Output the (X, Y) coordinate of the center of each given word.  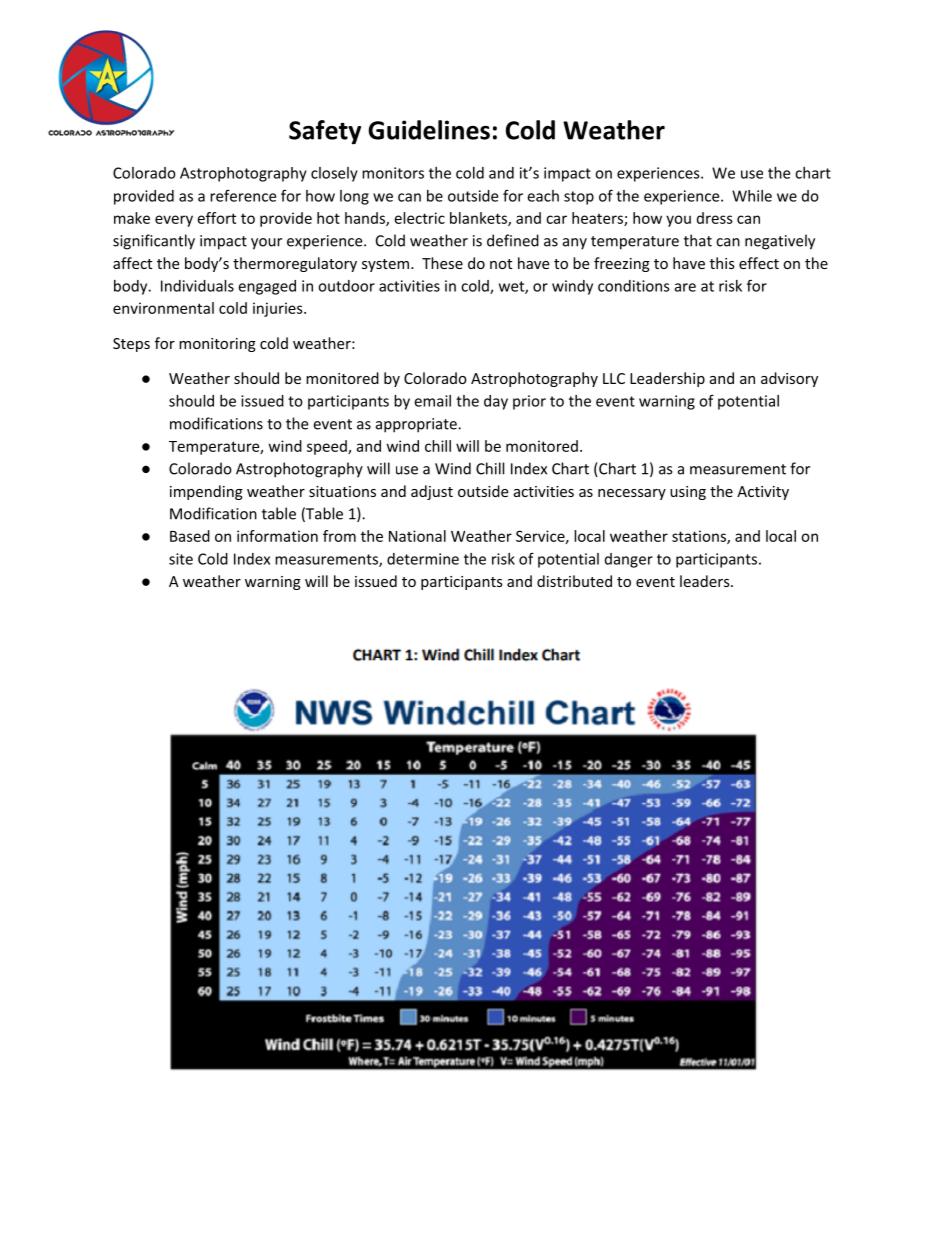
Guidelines (429, 130)
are (685, 287)
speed (328, 447)
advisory (789, 379)
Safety (325, 132)
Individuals (197, 286)
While (752, 196)
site (181, 559)
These (442, 263)
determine (423, 559)
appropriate (417, 425)
